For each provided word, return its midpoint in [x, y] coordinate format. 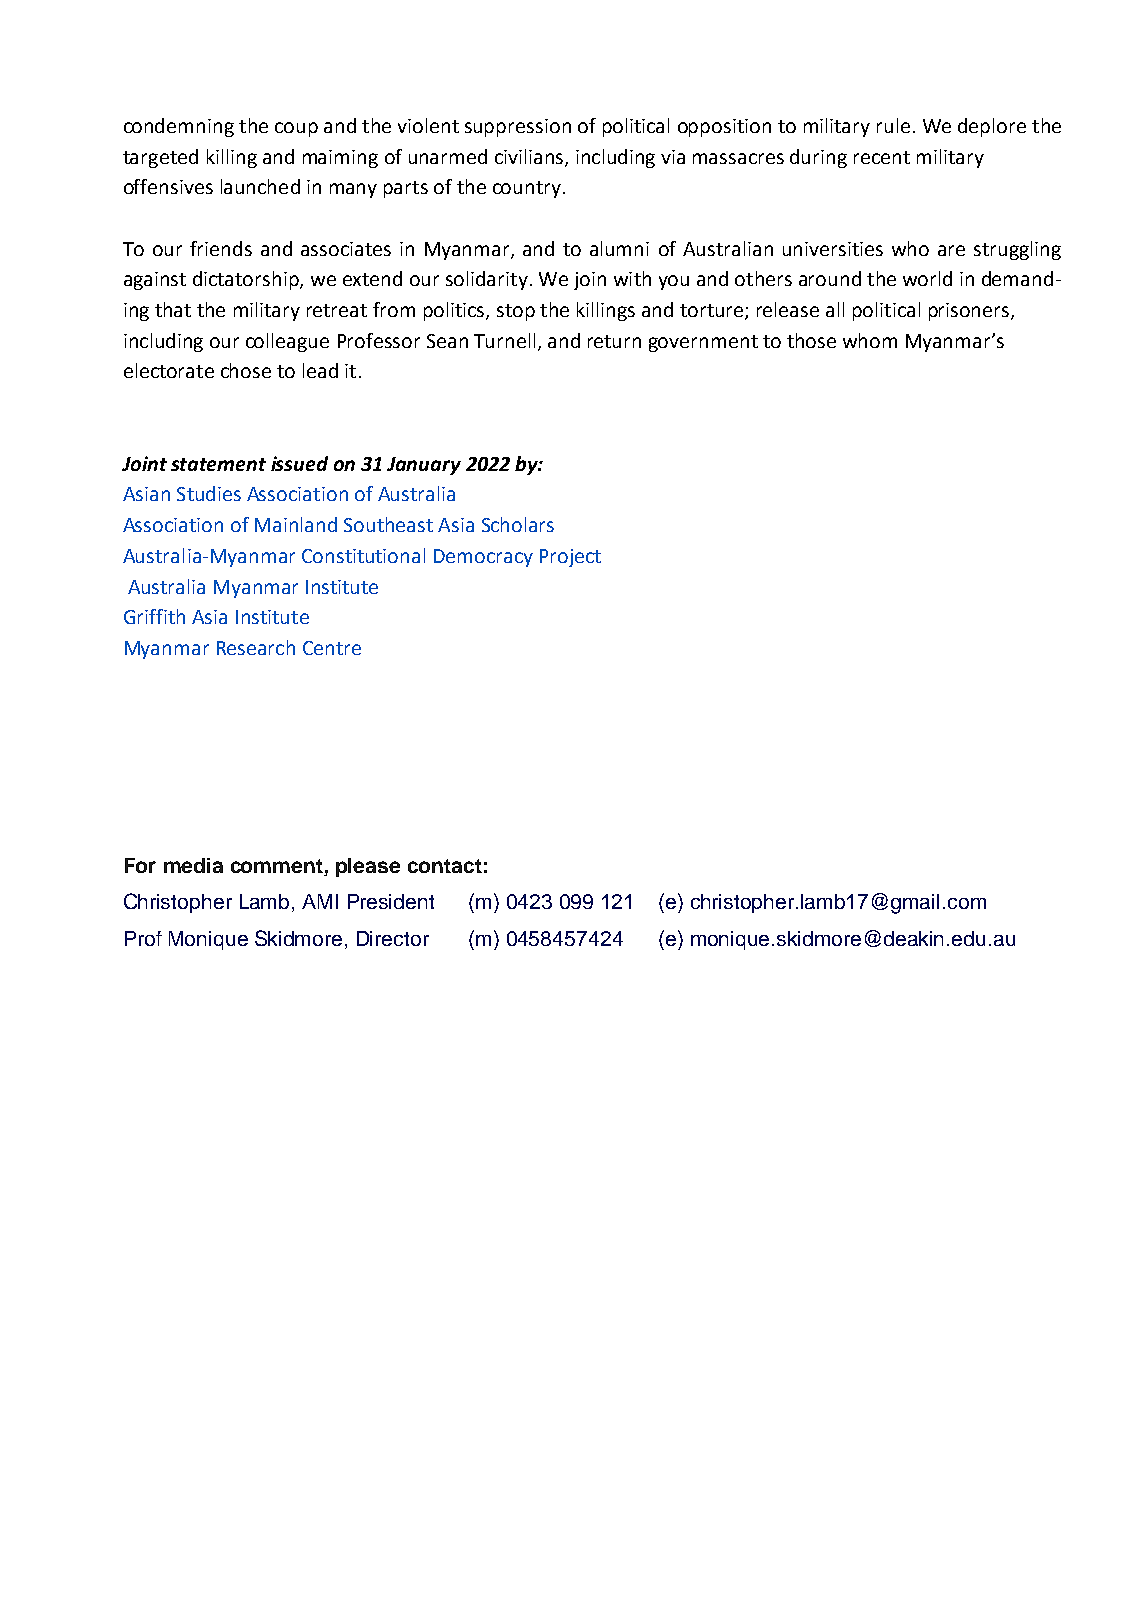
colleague [287, 342]
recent [882, 157]
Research [256, 647]
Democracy [483, 558]
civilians [530, 157]
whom [870, 340]
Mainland [296, 524]
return [614, 341]
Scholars [518, 524]
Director [393, 938]
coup [296, 129]
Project [570, 558]
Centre [332, 648]
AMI [320, 901]
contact [445, 866]
